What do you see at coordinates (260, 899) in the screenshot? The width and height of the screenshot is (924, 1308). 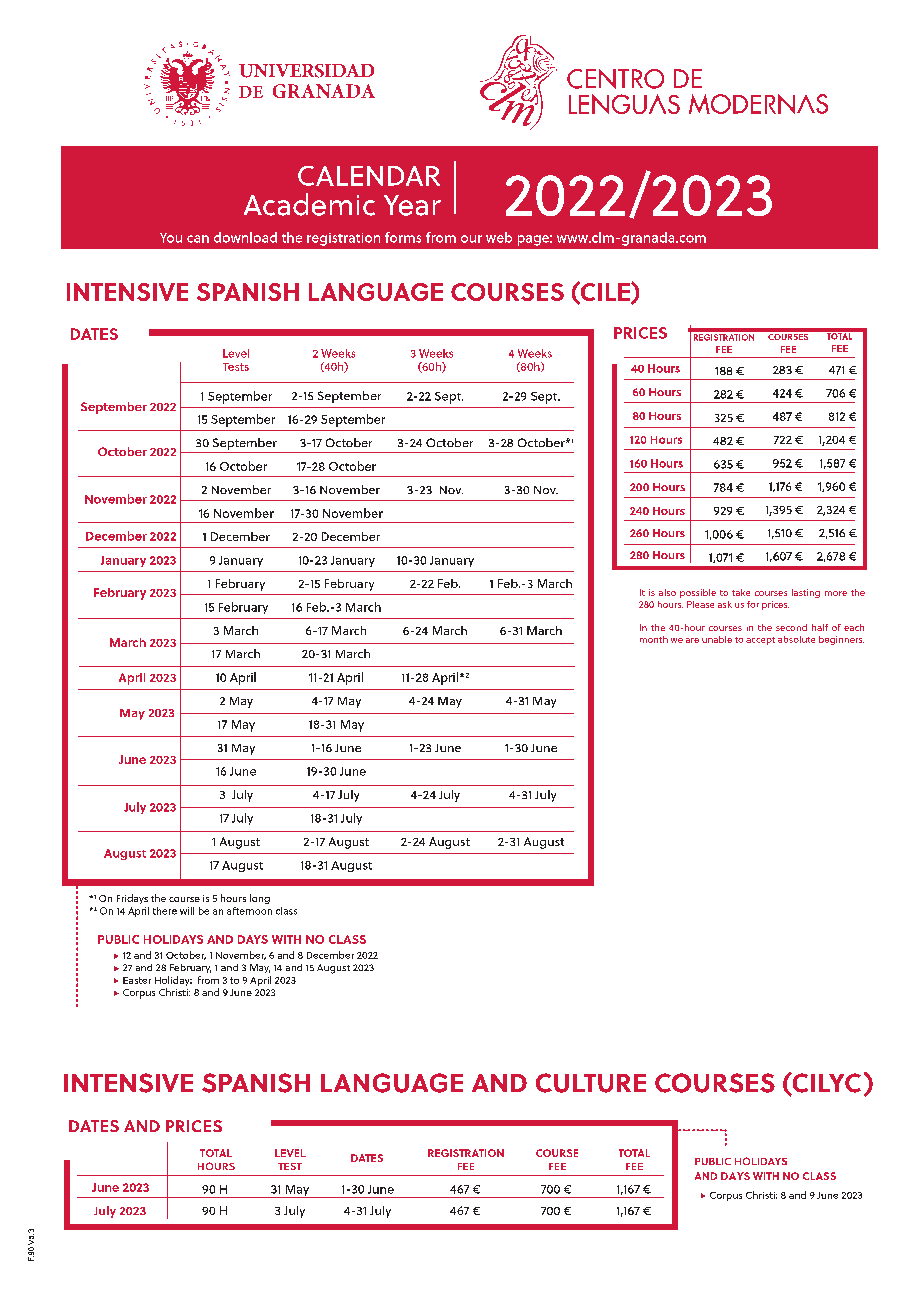 I see `long` at bounding box center [260, 899].
